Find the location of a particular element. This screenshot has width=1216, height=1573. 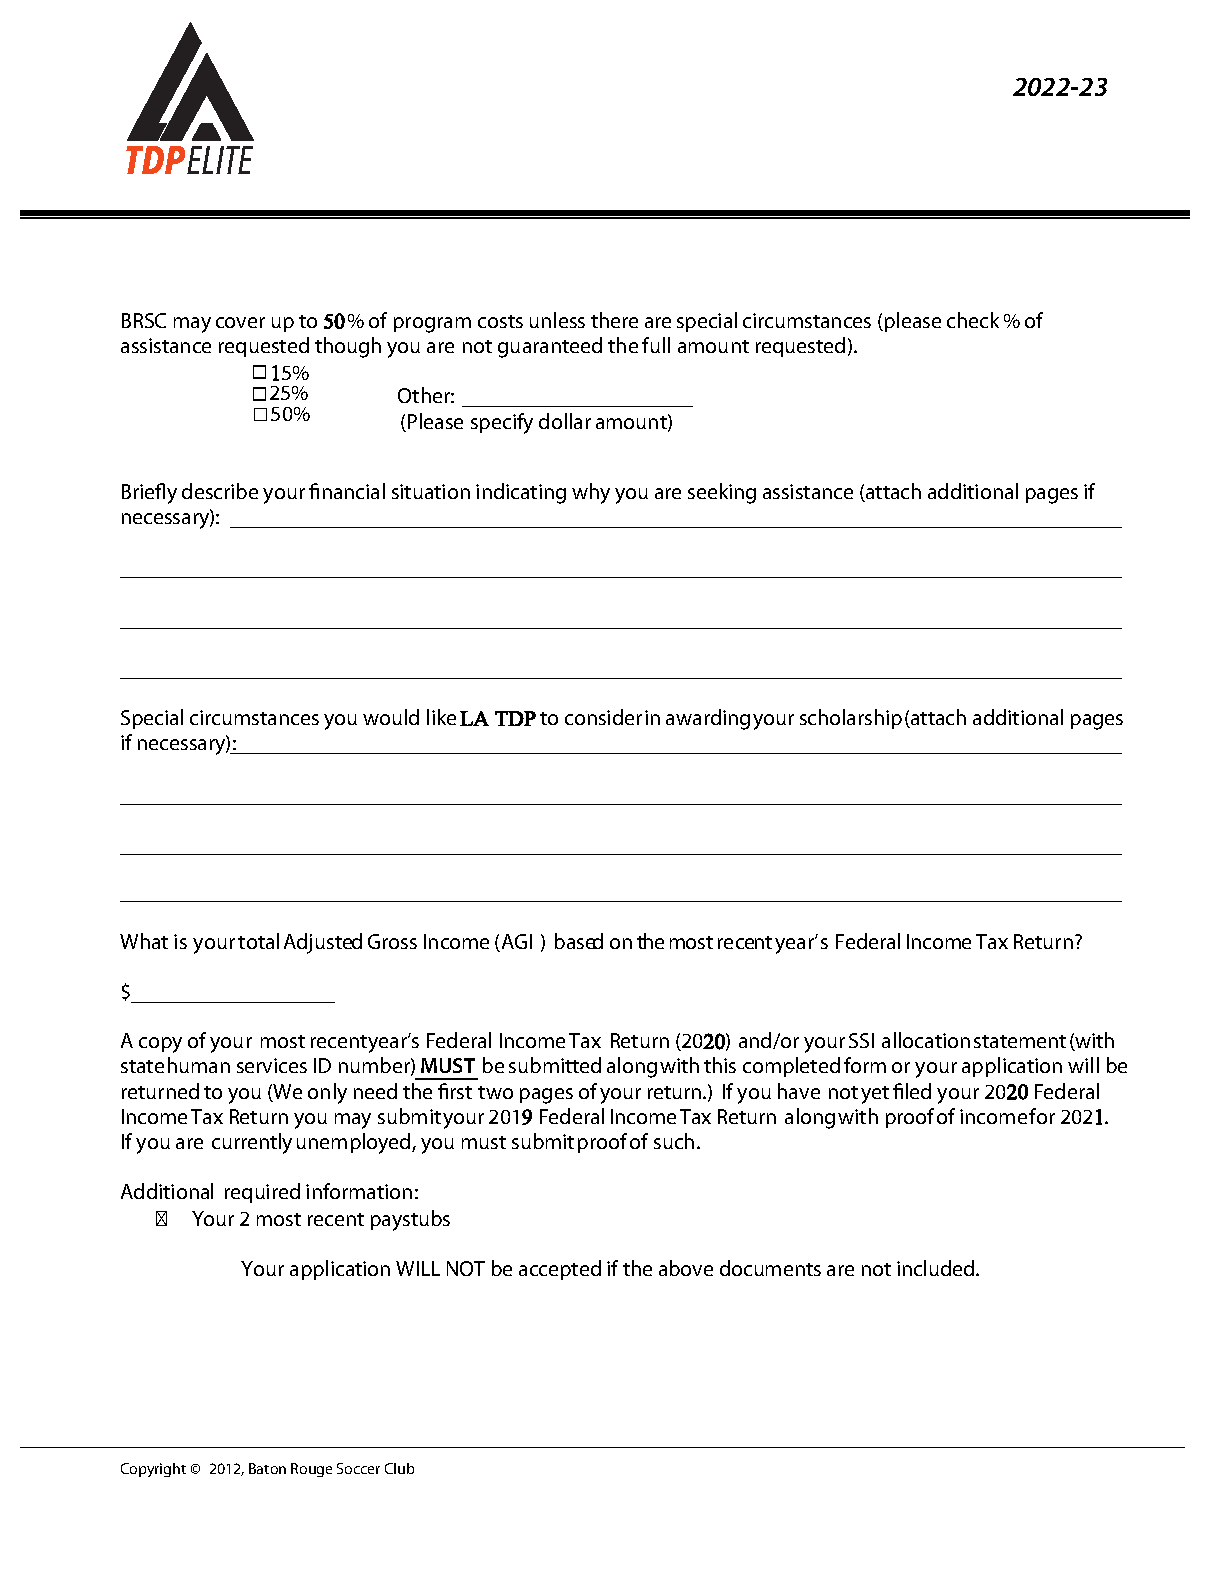

check is located at coordinates (973, 320).
